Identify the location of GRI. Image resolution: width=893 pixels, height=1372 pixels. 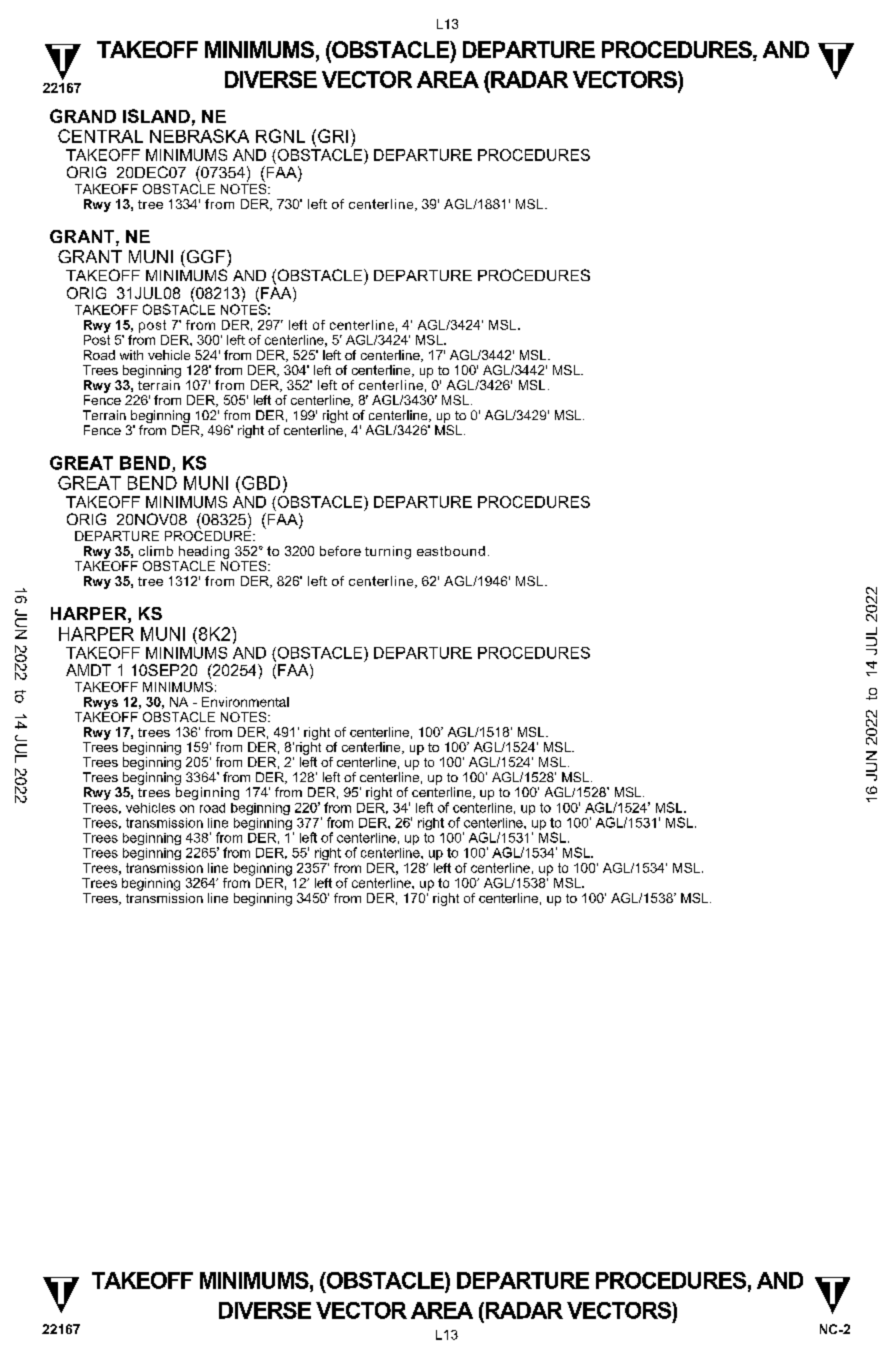
(333, 136).
